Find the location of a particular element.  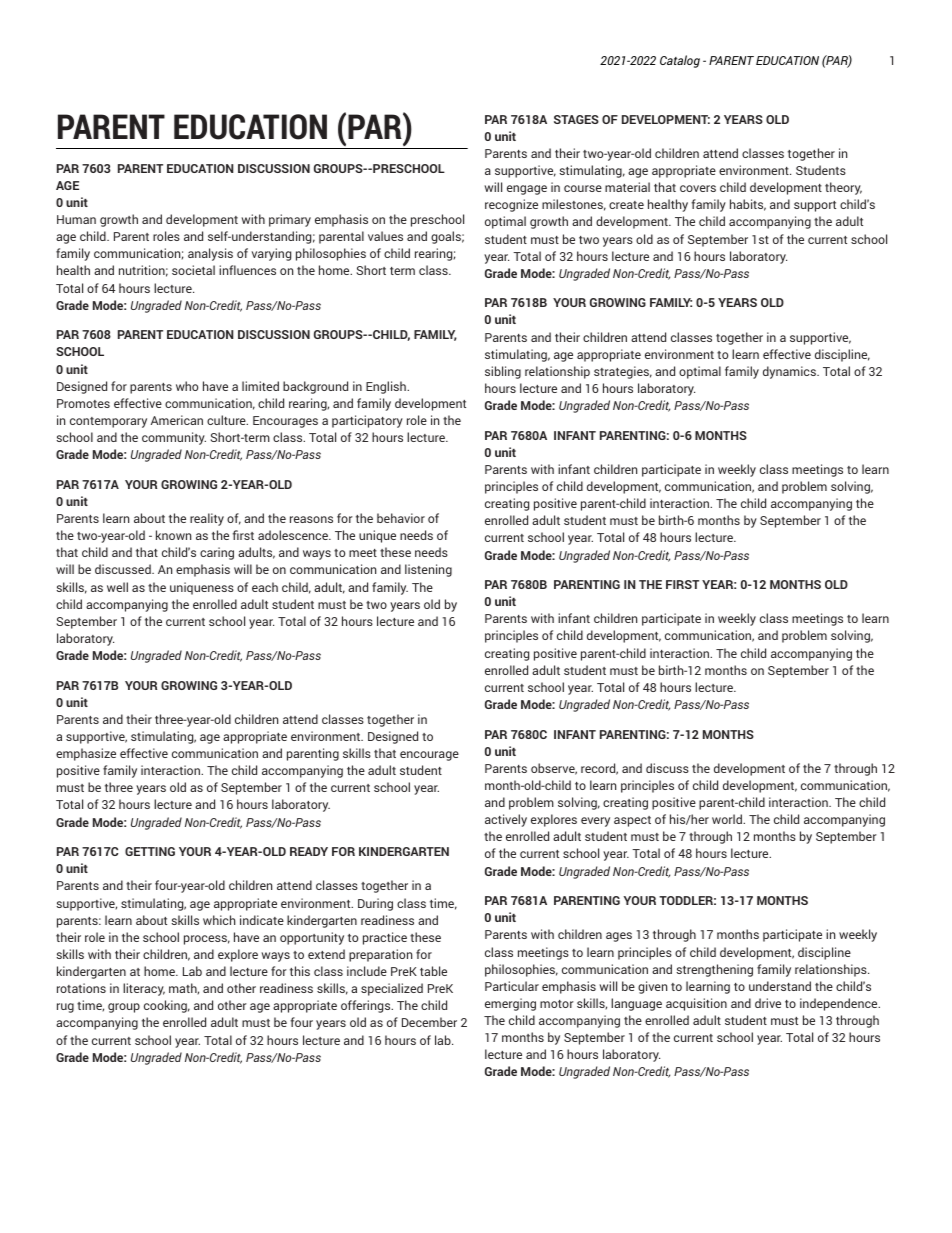

literacy is located at coordinates (144, 989).
